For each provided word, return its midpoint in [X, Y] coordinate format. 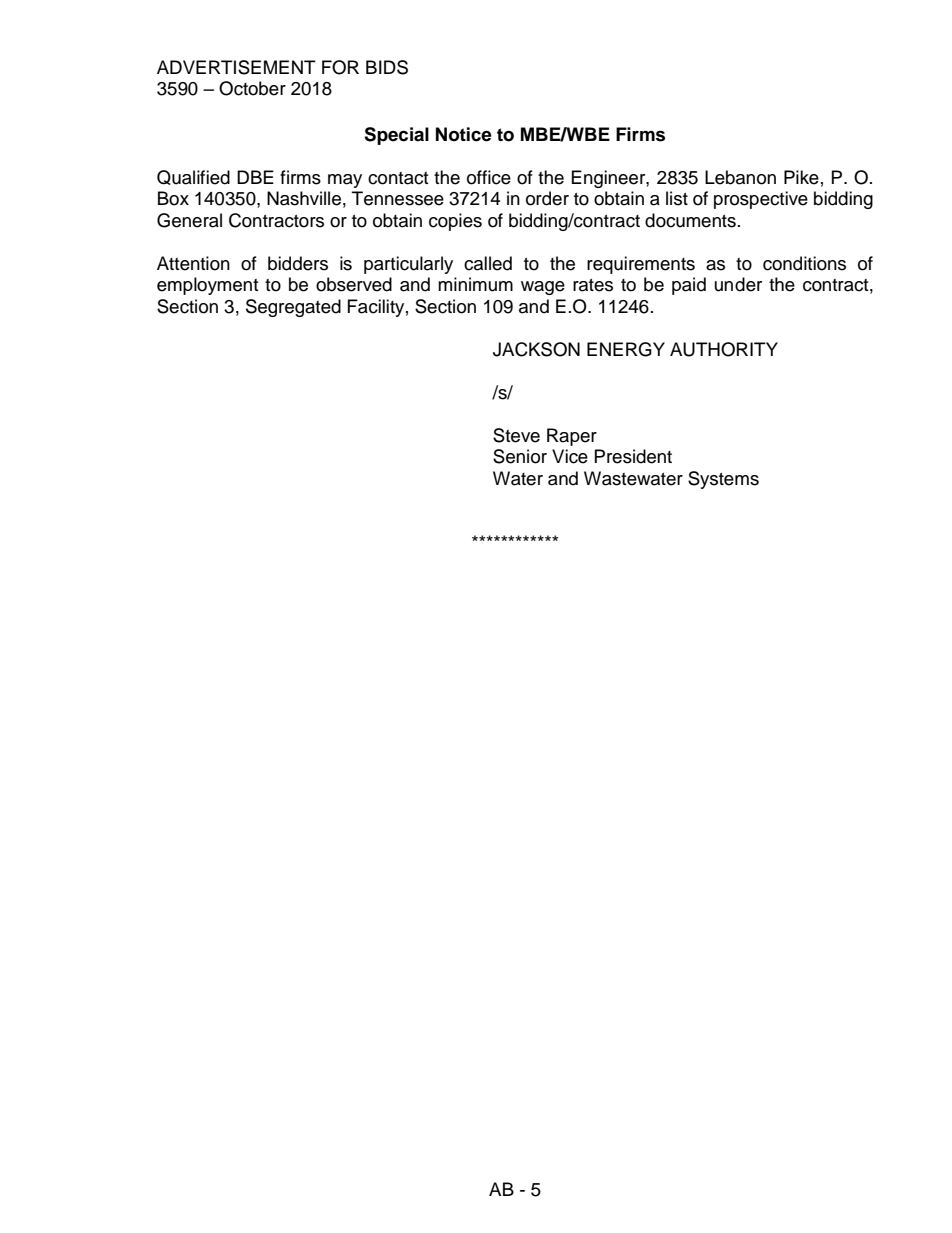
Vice [570, 456]
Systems [723, 480]
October [252, 88]
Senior [520, 456]
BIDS [387, 67]
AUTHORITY [724, 349]
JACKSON [536, 349]
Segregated [293, 308]
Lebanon [740, 177]
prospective [761, 200]
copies [455, 222]
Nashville [304, 198]
